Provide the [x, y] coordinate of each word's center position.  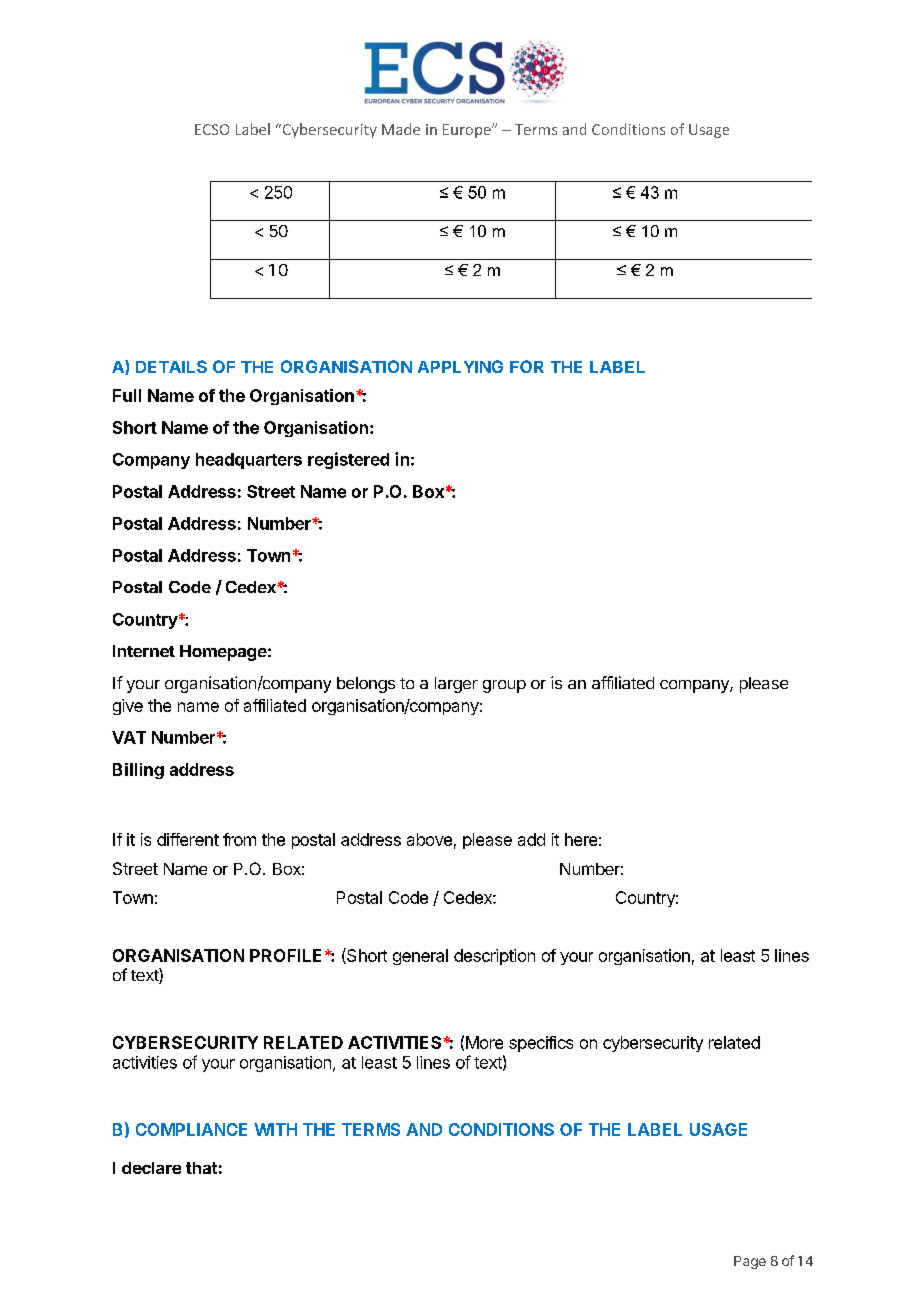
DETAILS [171, 366]
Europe [468, 131]
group [504, 686]
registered [348, 460]
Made [401, 129]
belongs [366, 685]
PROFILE [285, 955]
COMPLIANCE [191, 1129]
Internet [144, 651]
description [494, 957]
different [188, 839]
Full [127, 395]
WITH [275, 1129]
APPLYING [460, 366]
